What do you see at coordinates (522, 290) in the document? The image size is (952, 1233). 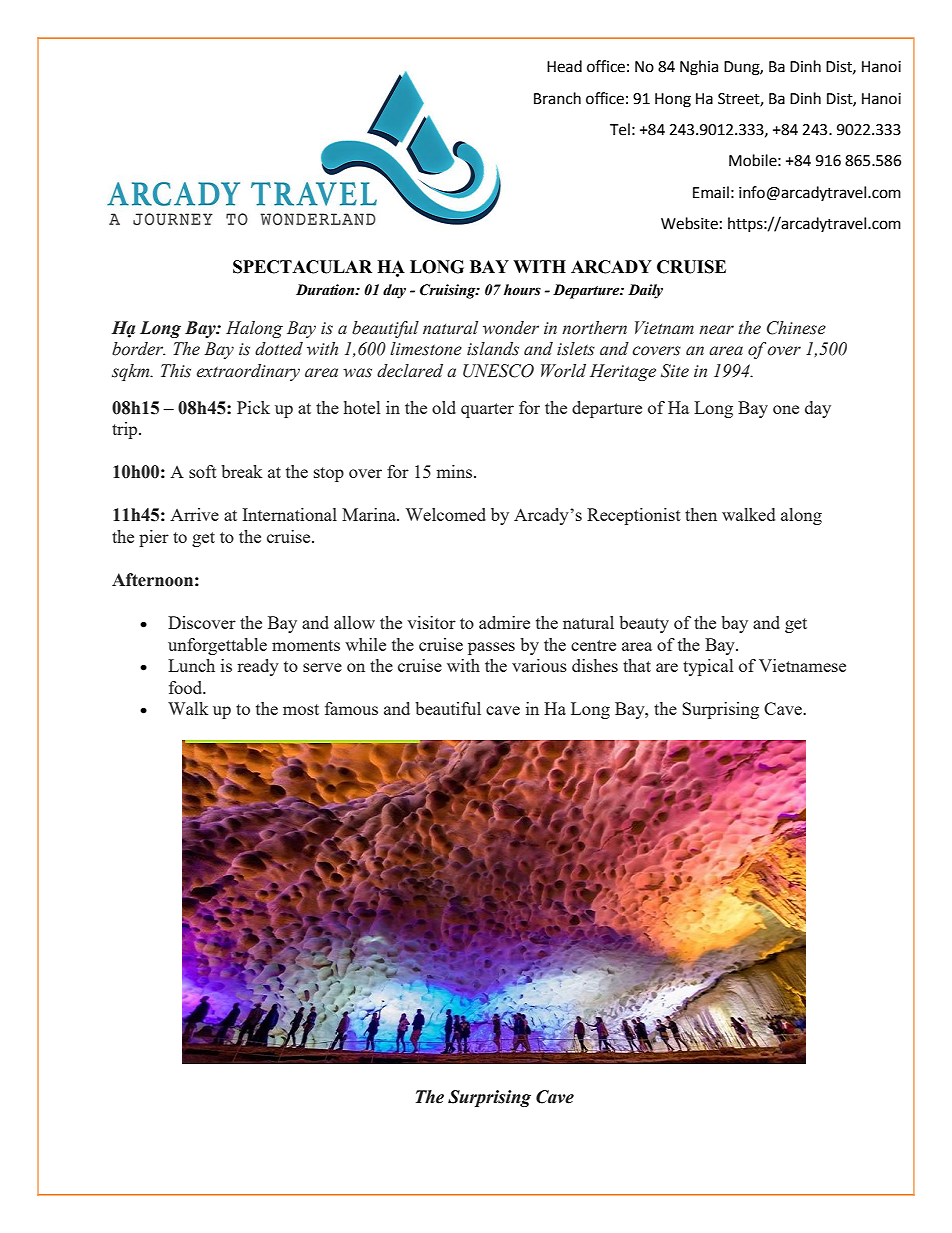 I see `hours` at bounding box center [522, 290].
